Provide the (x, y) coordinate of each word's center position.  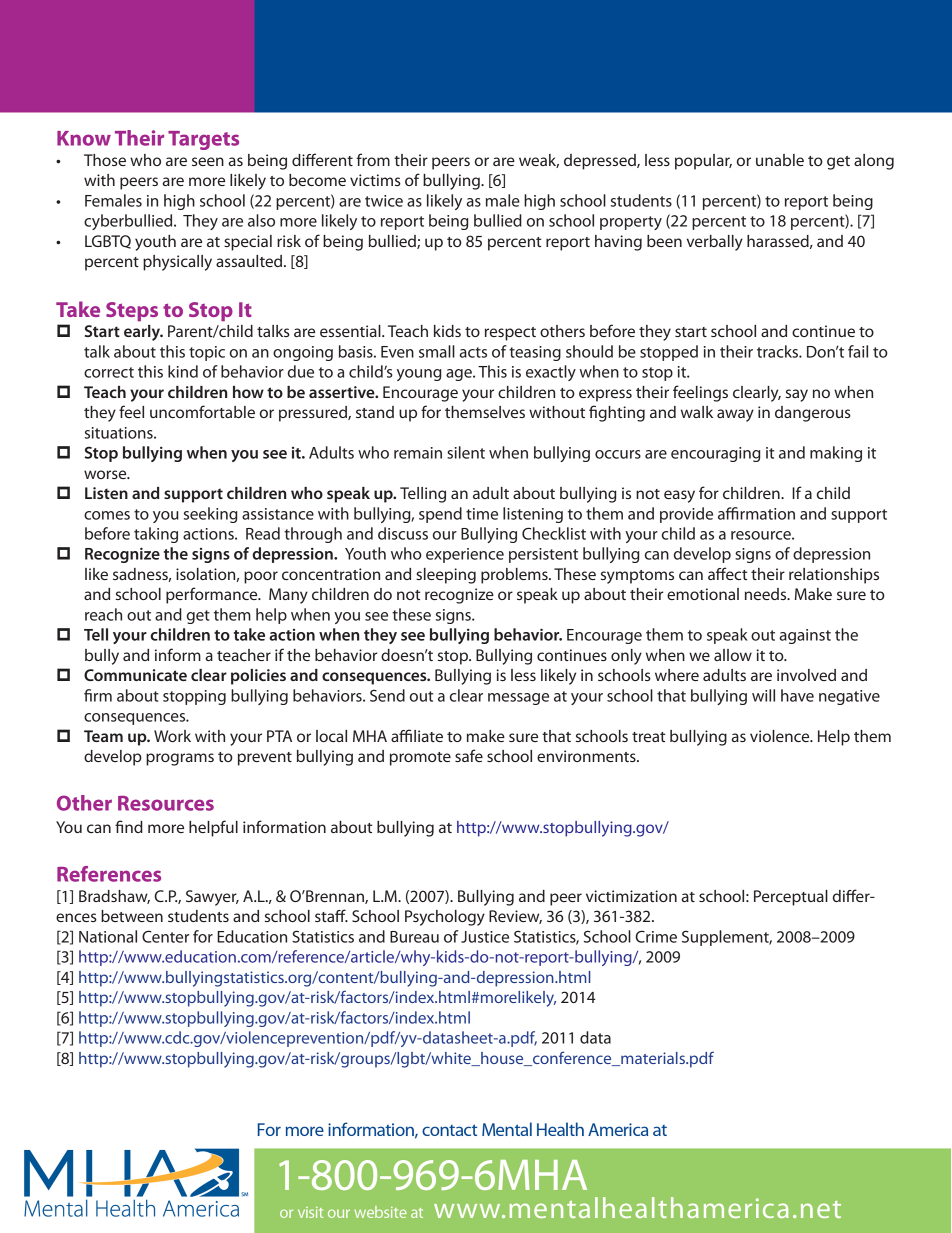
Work (172, 736)
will (763, 695)
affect (727, 573)
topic (207, 353)
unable (780, 160)
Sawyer (212, 898)
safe (469, 755)
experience (465, 555)
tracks (778, 351)
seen (208, 161)
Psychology (445, 918)
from (373, 159)
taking (156, 535)
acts (473, 352)
